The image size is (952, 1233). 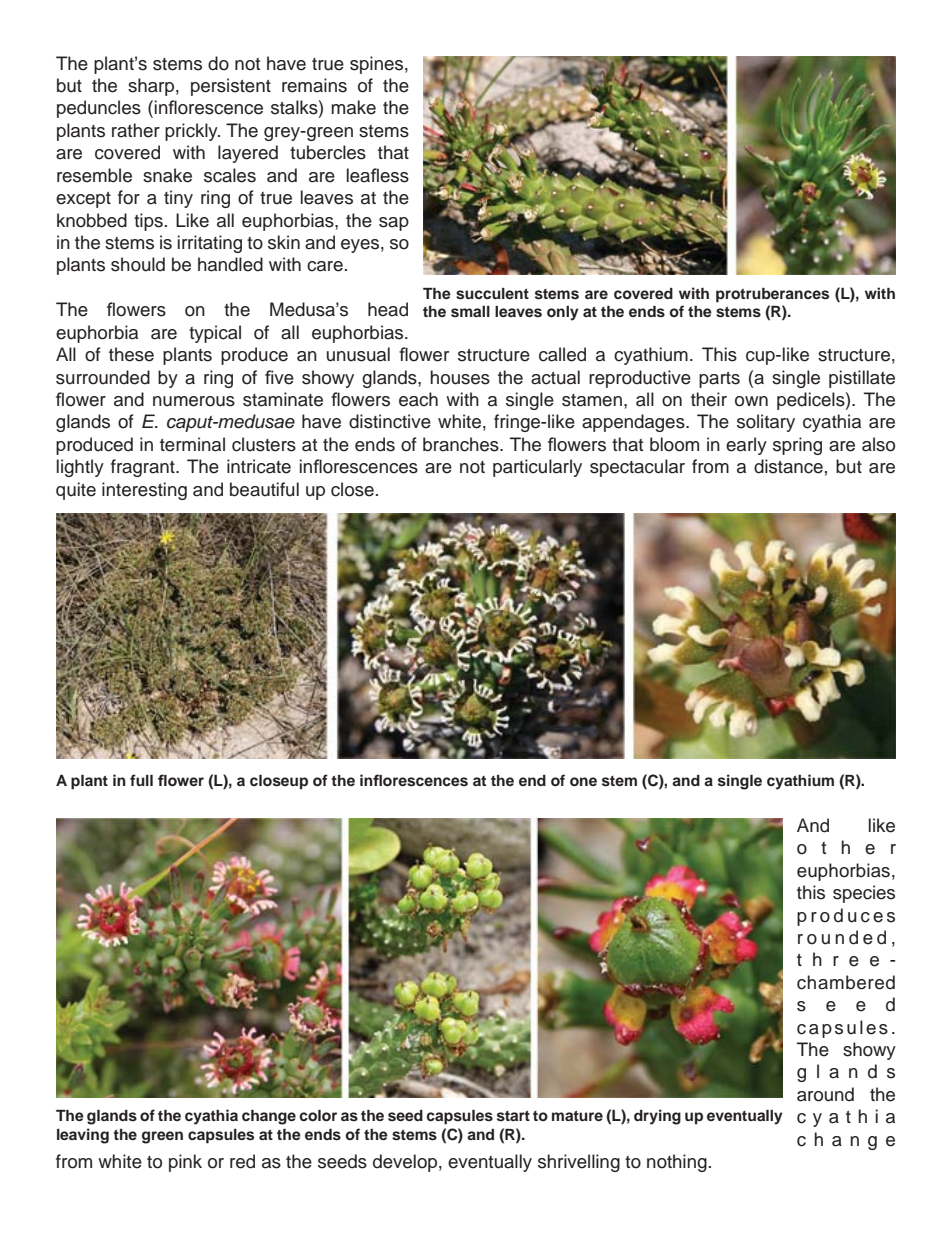 I want to click on branches, so click(x=462, y=444).
